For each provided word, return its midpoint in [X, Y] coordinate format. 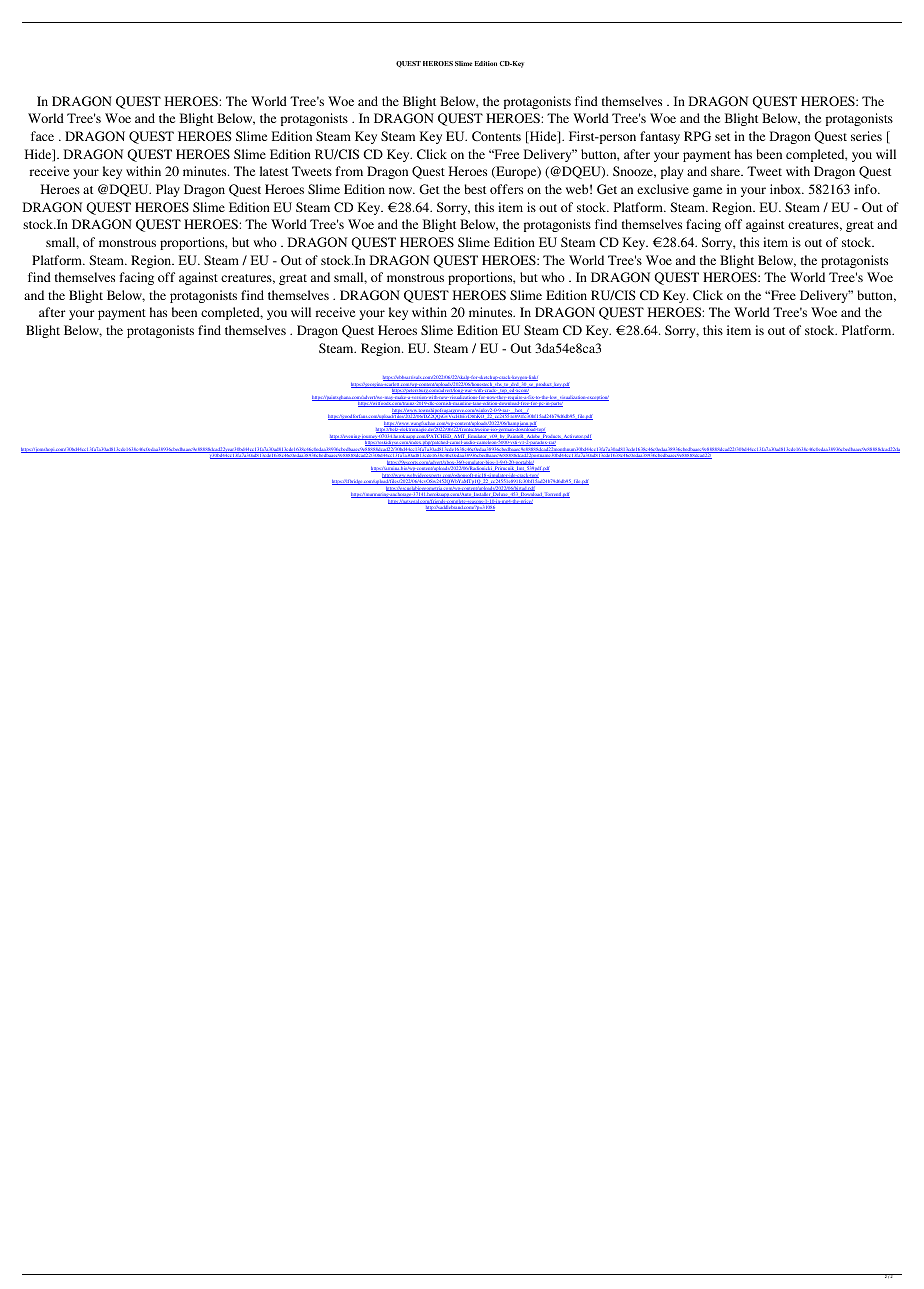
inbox [787, 189]
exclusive [663, 189]
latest [274, 171]
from [349, 171]
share [727, 171]
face [42, 136]
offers [506, 189]
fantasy [660, 137]
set [722, 137]
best [475, 189]
